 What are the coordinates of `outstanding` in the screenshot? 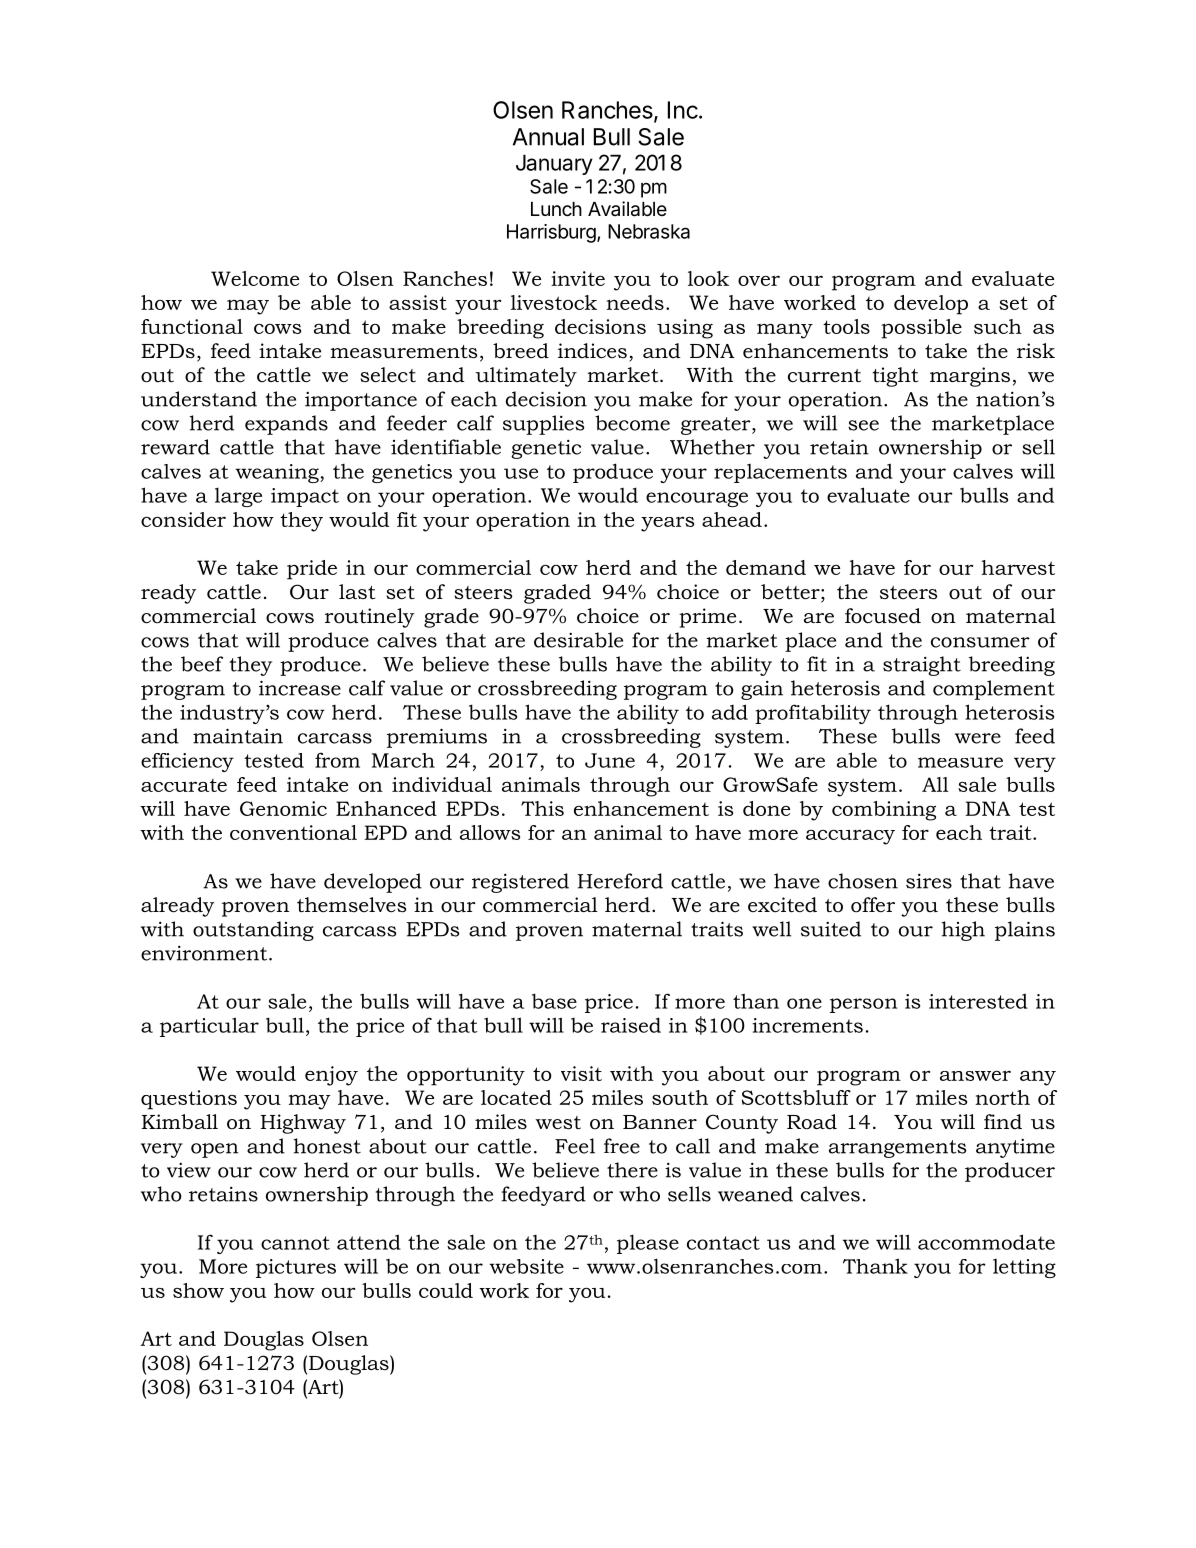 It's located at (253, 931).
